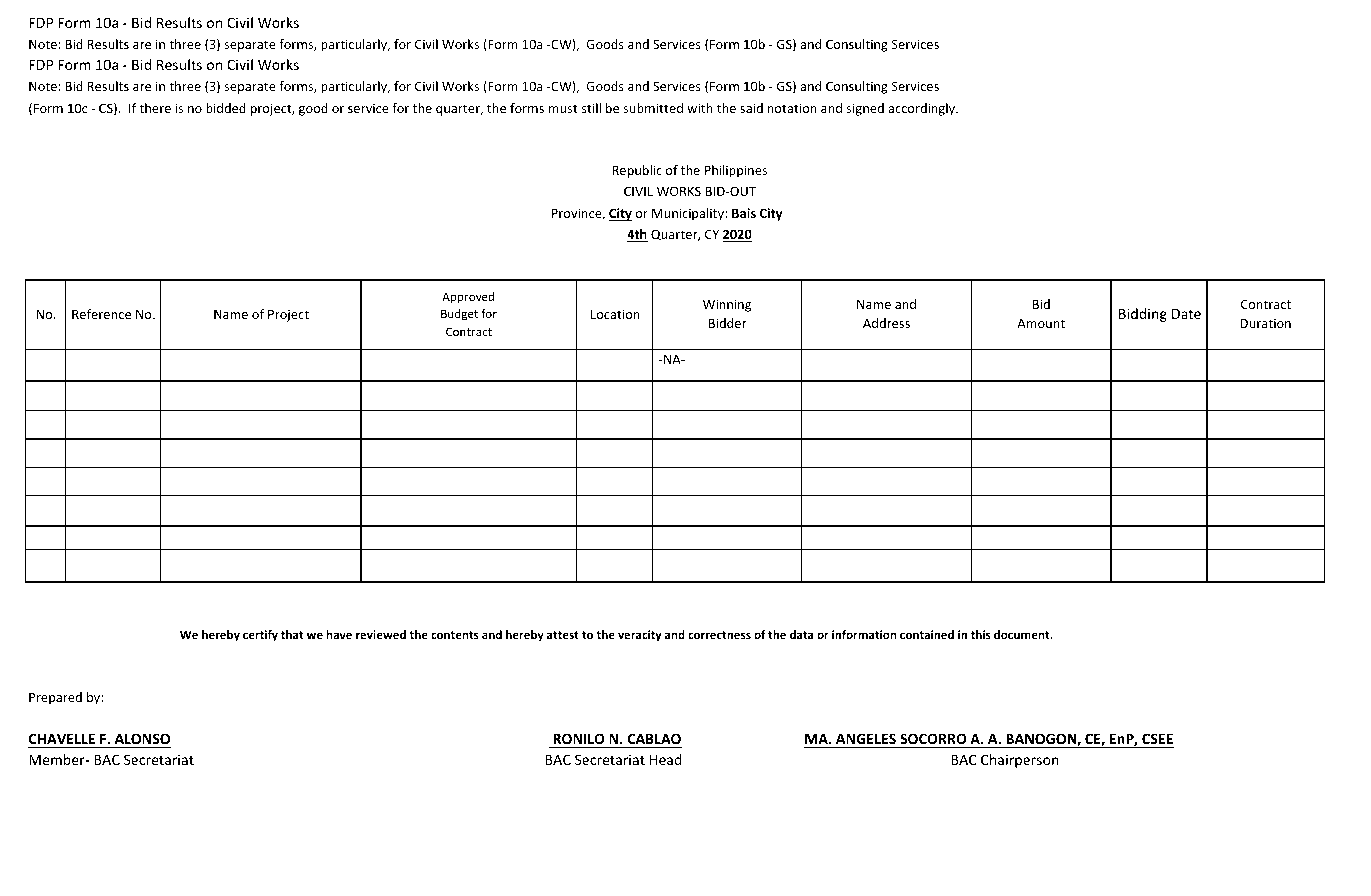  What do you see at coordinates (727, 305) in the page?
I see `Winning` at bounding box center [727, 305].
